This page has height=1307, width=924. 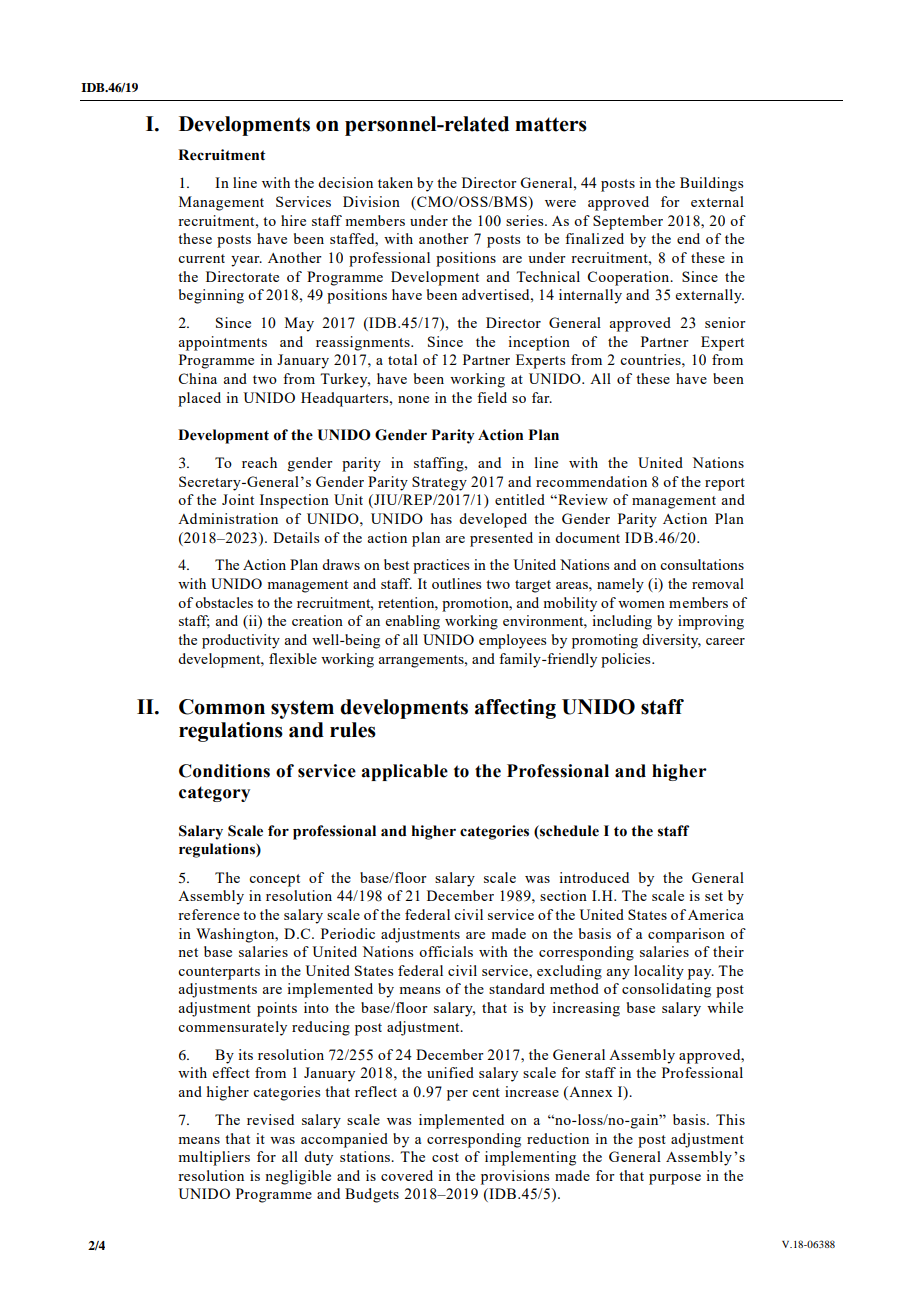 What do you see at coordinates (214, 1158) in the page?
I see `multipliers` at bounding box center [214, 1158].
